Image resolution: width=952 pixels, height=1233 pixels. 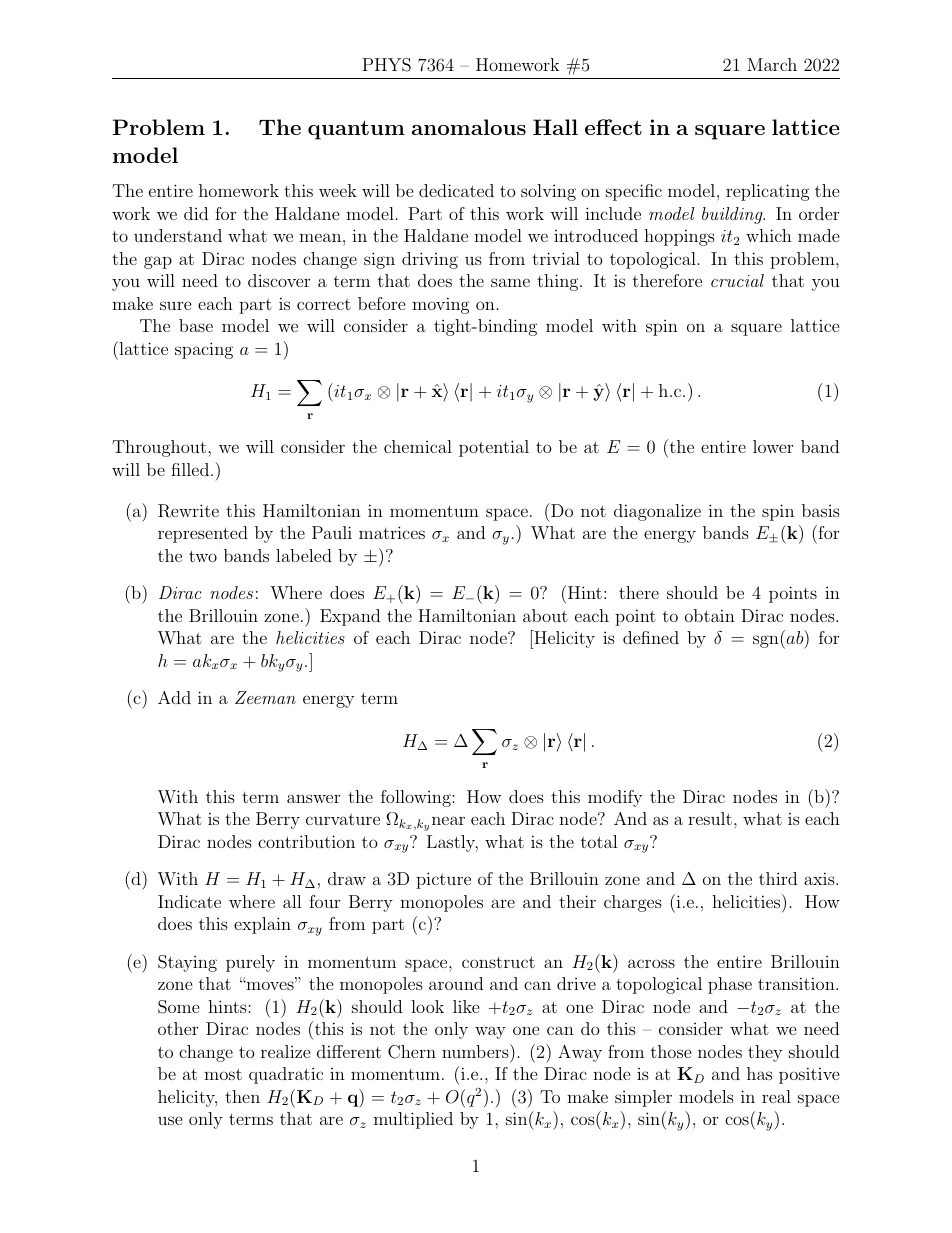 What do you see at coordinates (772, 64) in the screenshot?
I see `March` at bounding box center [772, 64].
